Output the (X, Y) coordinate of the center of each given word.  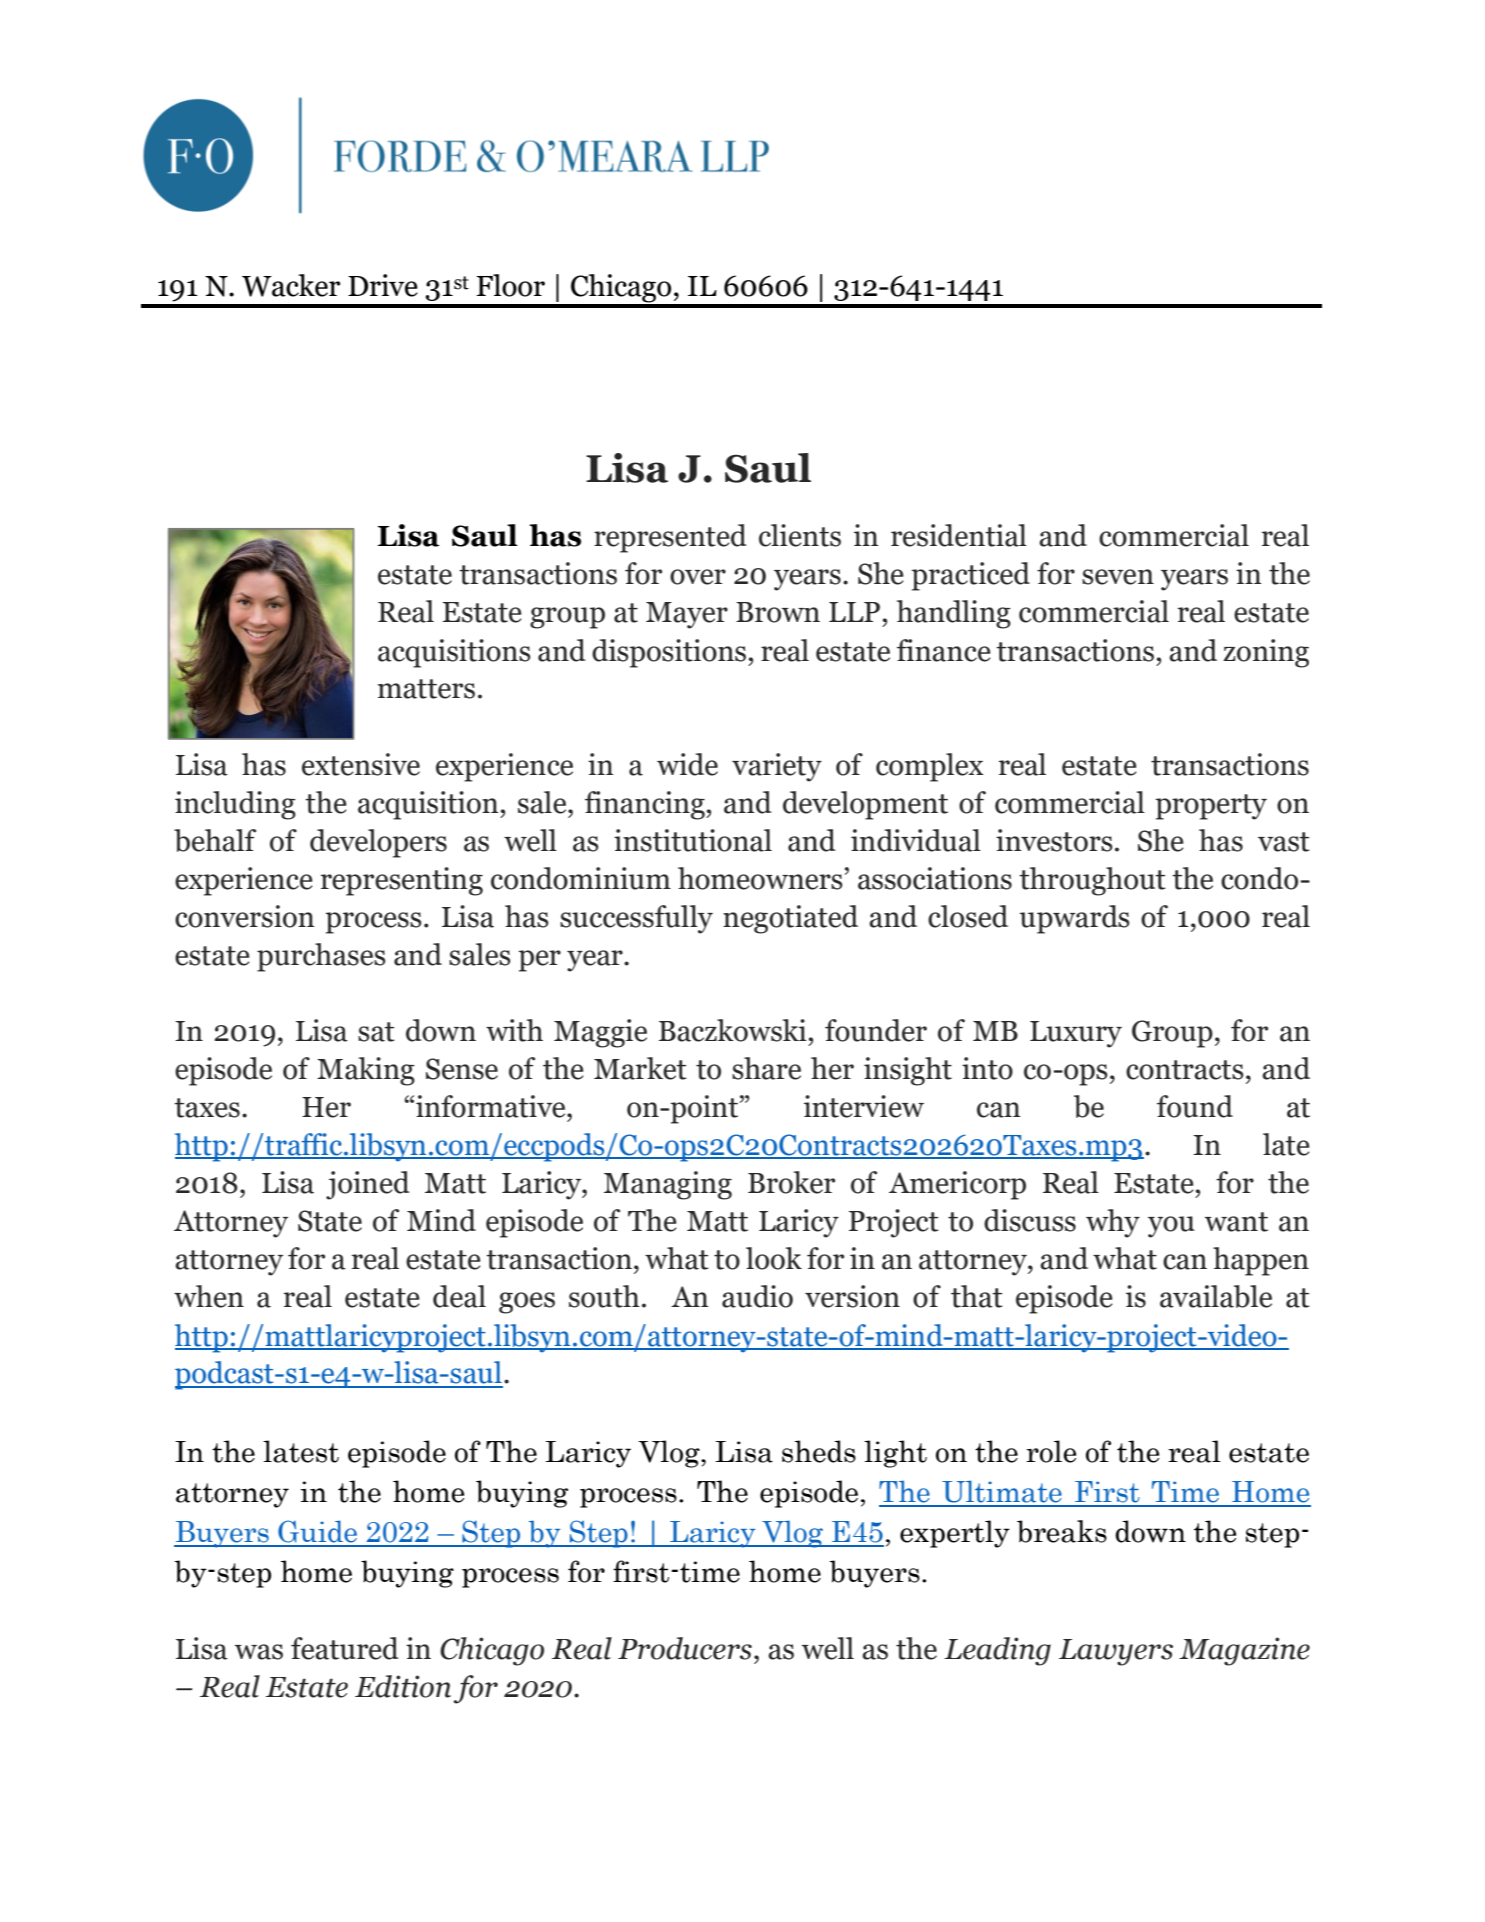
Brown (778, 612)
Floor (510, 285)
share (766, 1068)
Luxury (1076, 1034)
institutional (693, 840)
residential (959, 535)
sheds (819, 1451)
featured (345, 1648)
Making (366, 1071)
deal (459, 1296)
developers (378, 843)
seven (1118, 577)
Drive (383, 285)
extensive (361, 764)
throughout (1092, 881)
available (1216, 1296)
